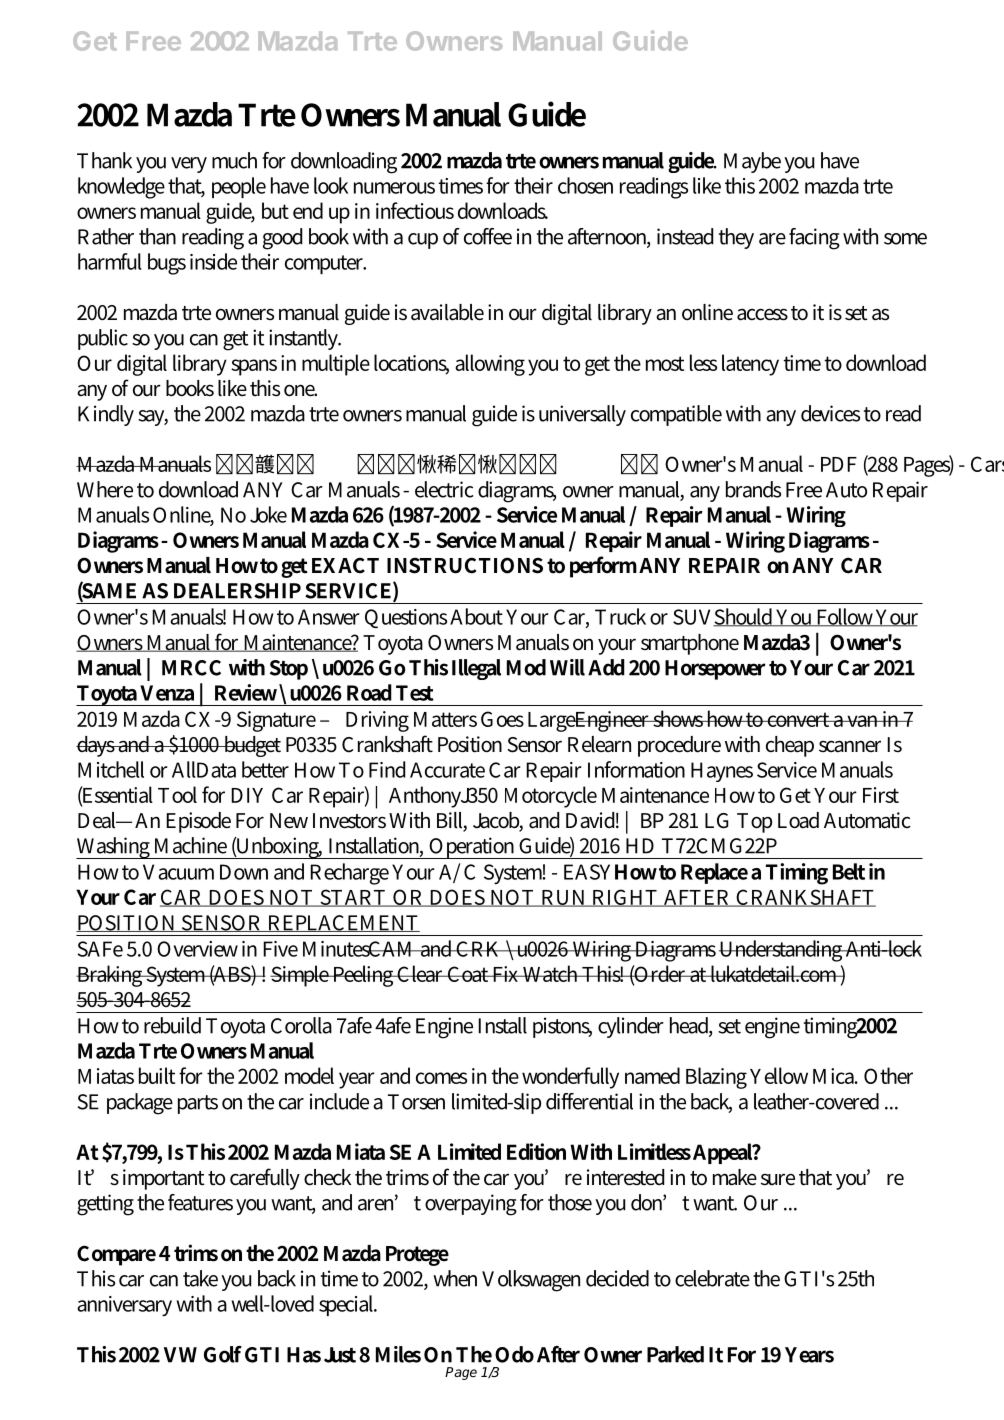  What do you see at coordinates (189, 165) in the screenshot?
I see `very` at bounding box center [189, 165].
